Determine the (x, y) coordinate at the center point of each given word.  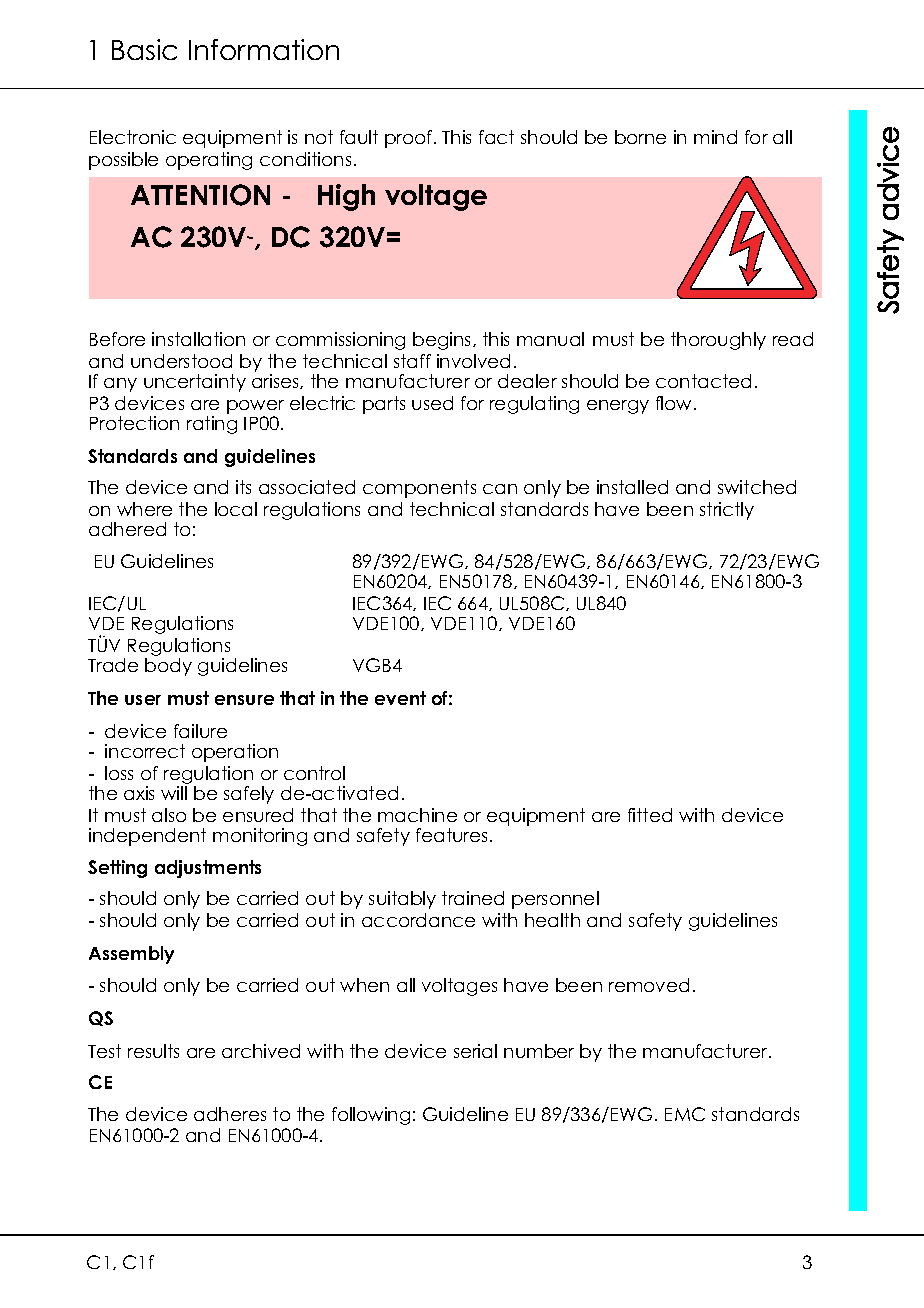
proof (410, 139)
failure (200, 731)
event (400, 698)
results (153, 1051)
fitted (650, 815)
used (432, 403)
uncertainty (195, 383)
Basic (144, 49)
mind (715, 137)
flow (675, 403)
